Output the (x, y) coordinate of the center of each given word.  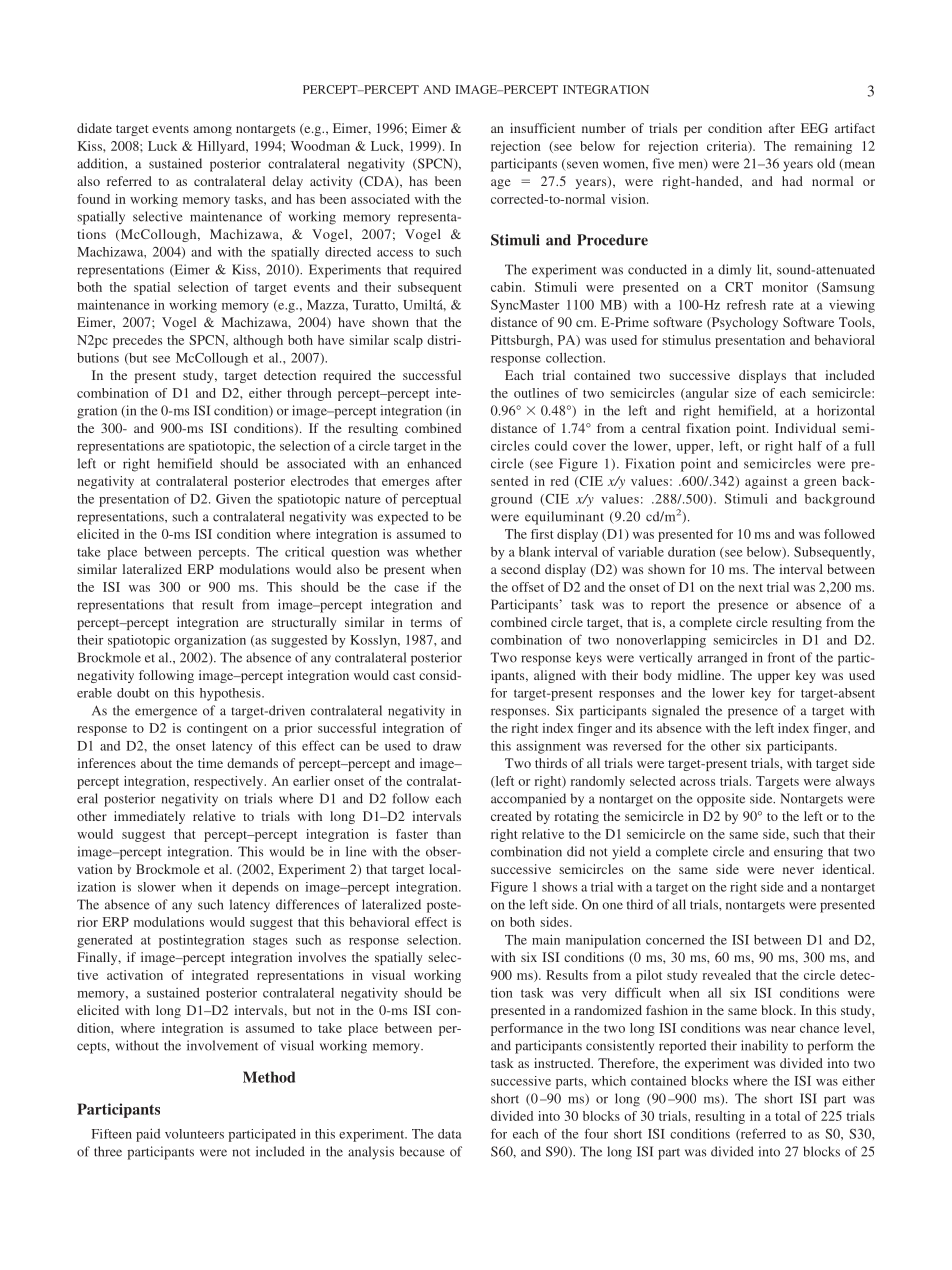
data (449, 1134)
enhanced (434, 463)
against (766, 482)
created (511, 816)
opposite (721, 800)
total (787, 1116)
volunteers (194, 1134)
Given (233, 499)
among (212, 131)
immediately (149, 817)
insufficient (542, 128)
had (792, 181)
